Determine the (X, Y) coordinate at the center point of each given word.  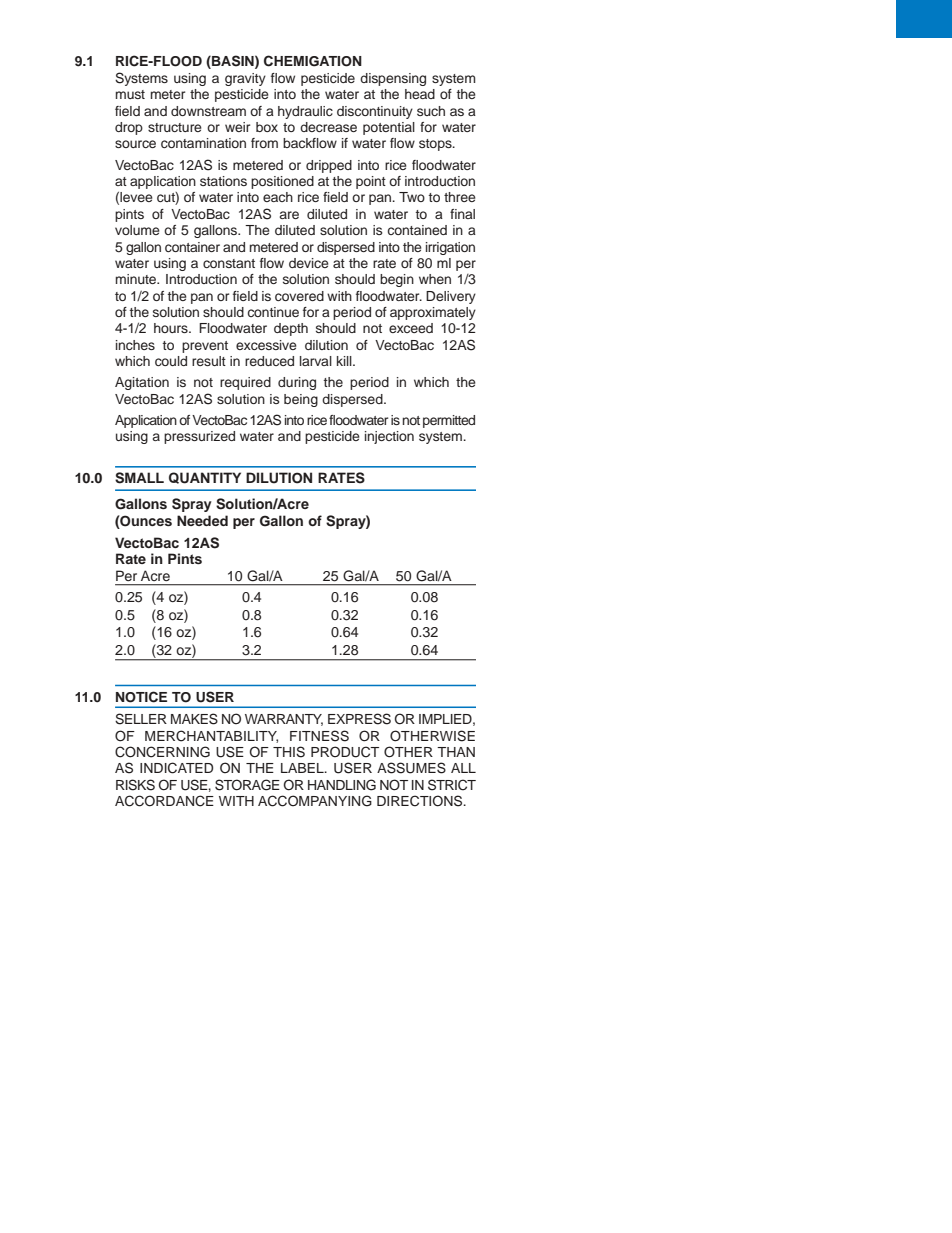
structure (175, 127)
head (420, 94)
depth (291, 329)
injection (389, 437)
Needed (202, 520)
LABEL (303, 768)
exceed (411, 328)
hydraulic (305, 112)
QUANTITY (205, 478)
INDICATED (176, 768)
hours (172, 328)
